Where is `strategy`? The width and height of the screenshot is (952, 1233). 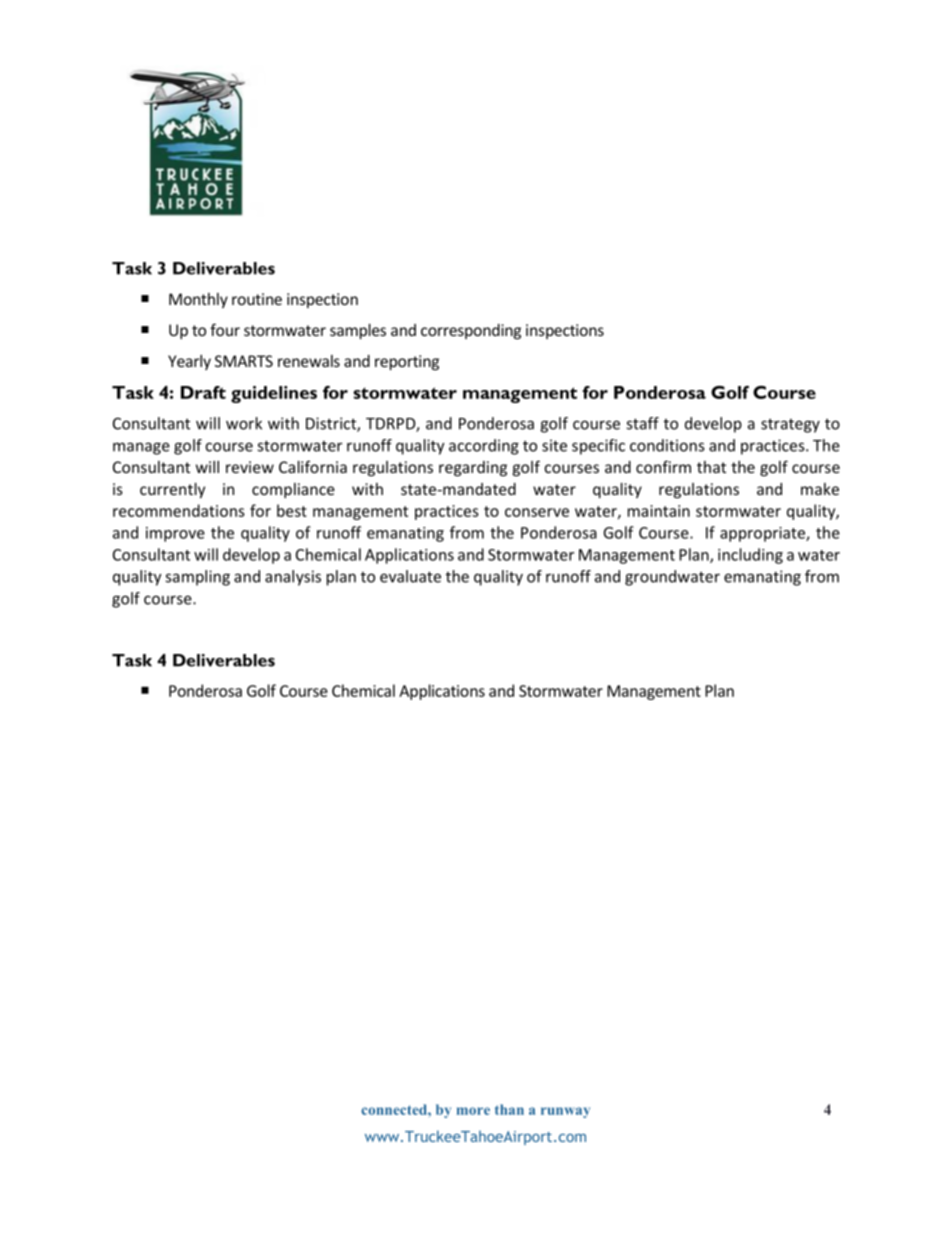
strategy is located at coordinates (790, 426).
